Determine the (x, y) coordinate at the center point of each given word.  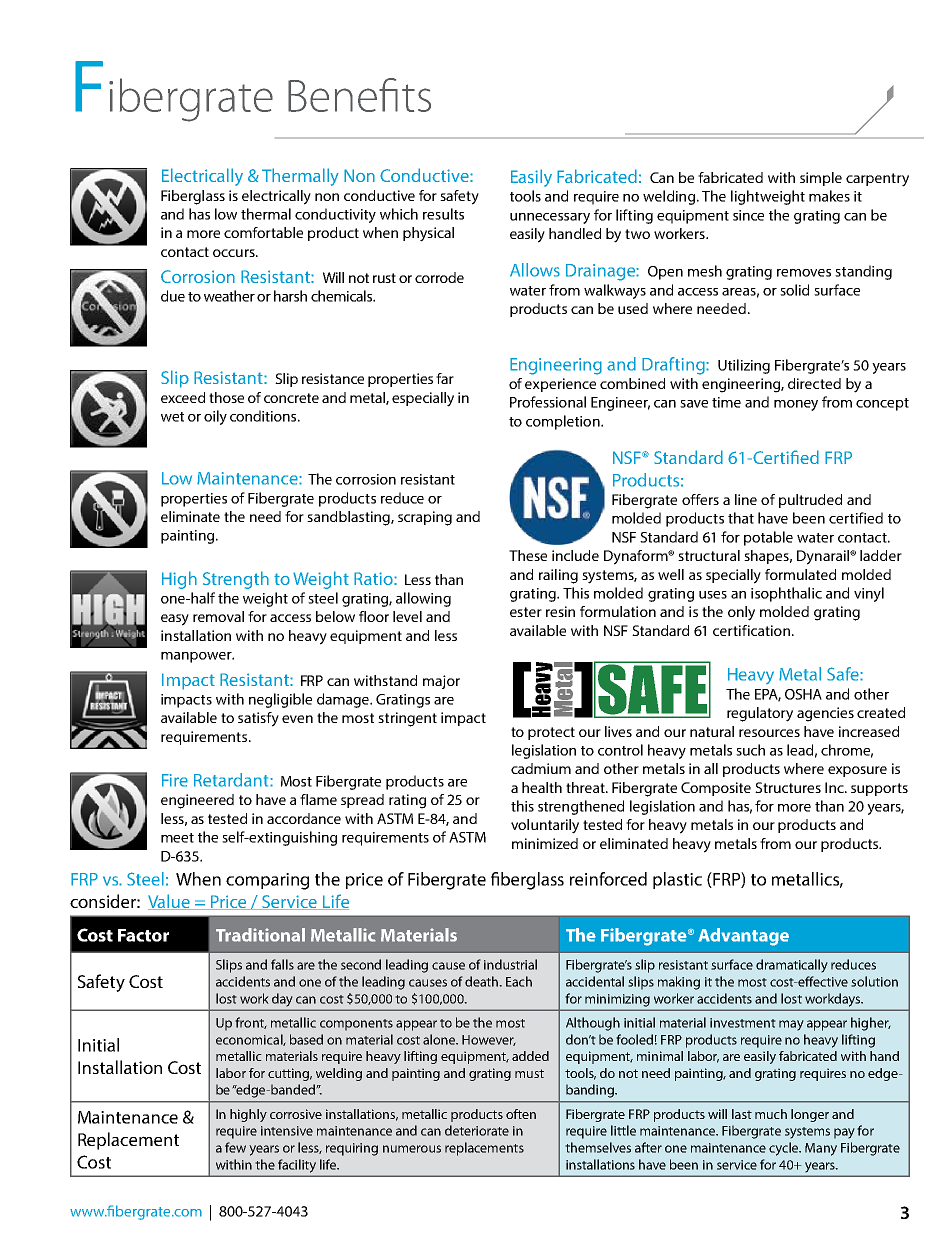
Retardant (232, 780)
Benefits (359, 95)
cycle (785, 1149)
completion (564, 422)
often (521, 1114)
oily (215, 417)
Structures (788, 787)
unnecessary (550, 218)
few (235, 1147)
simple (821, 179)
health (542, 787)
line (746, 499)
